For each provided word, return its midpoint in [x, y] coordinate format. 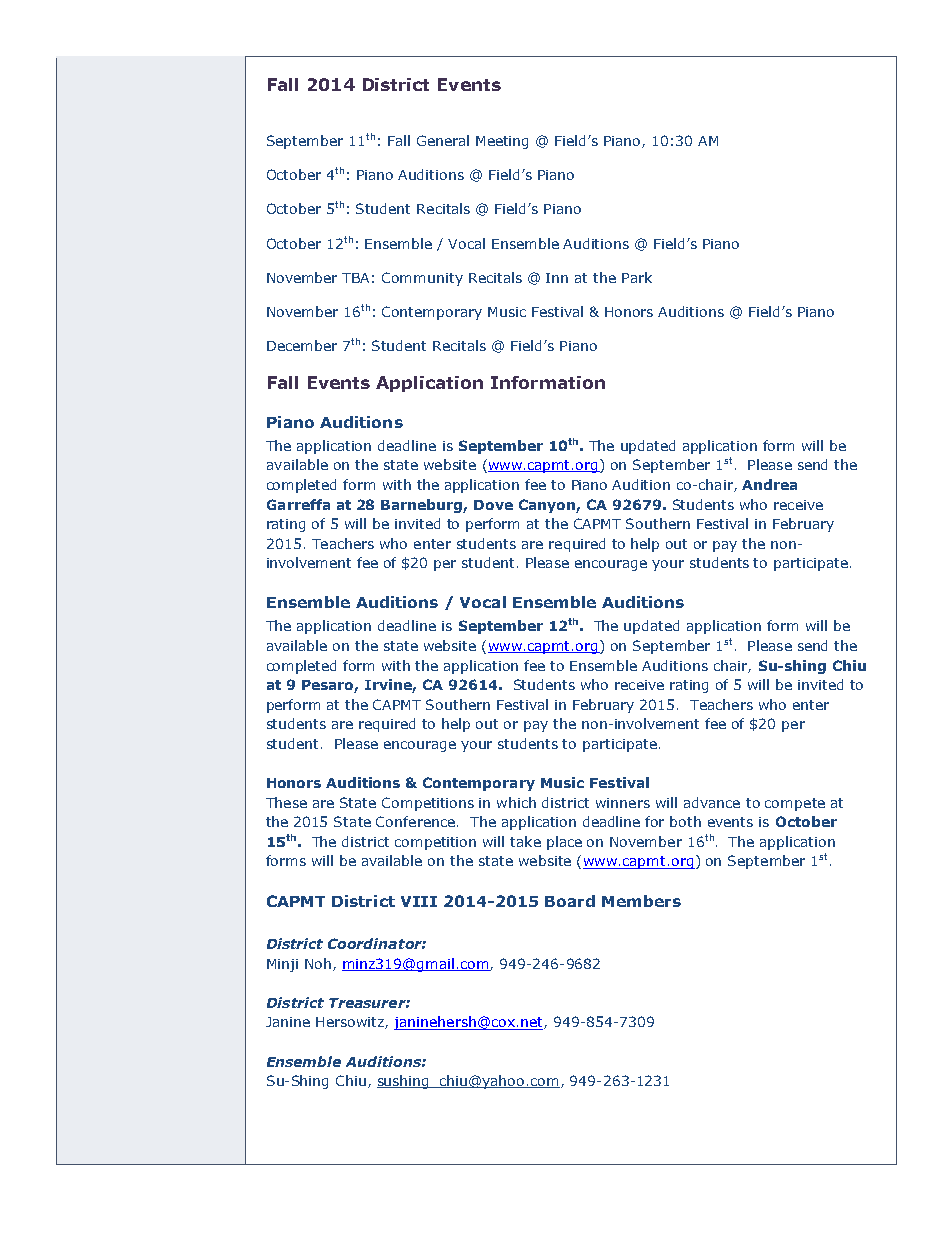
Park [637, 277]
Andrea [769, 484]
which [516, 802]
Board [570, 901]
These [286, 802]
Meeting [502, 142]
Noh [318, 963]
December [302, 345]
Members [641, 901]
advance [712, 802]
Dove [493, 505]
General [443, 140]
